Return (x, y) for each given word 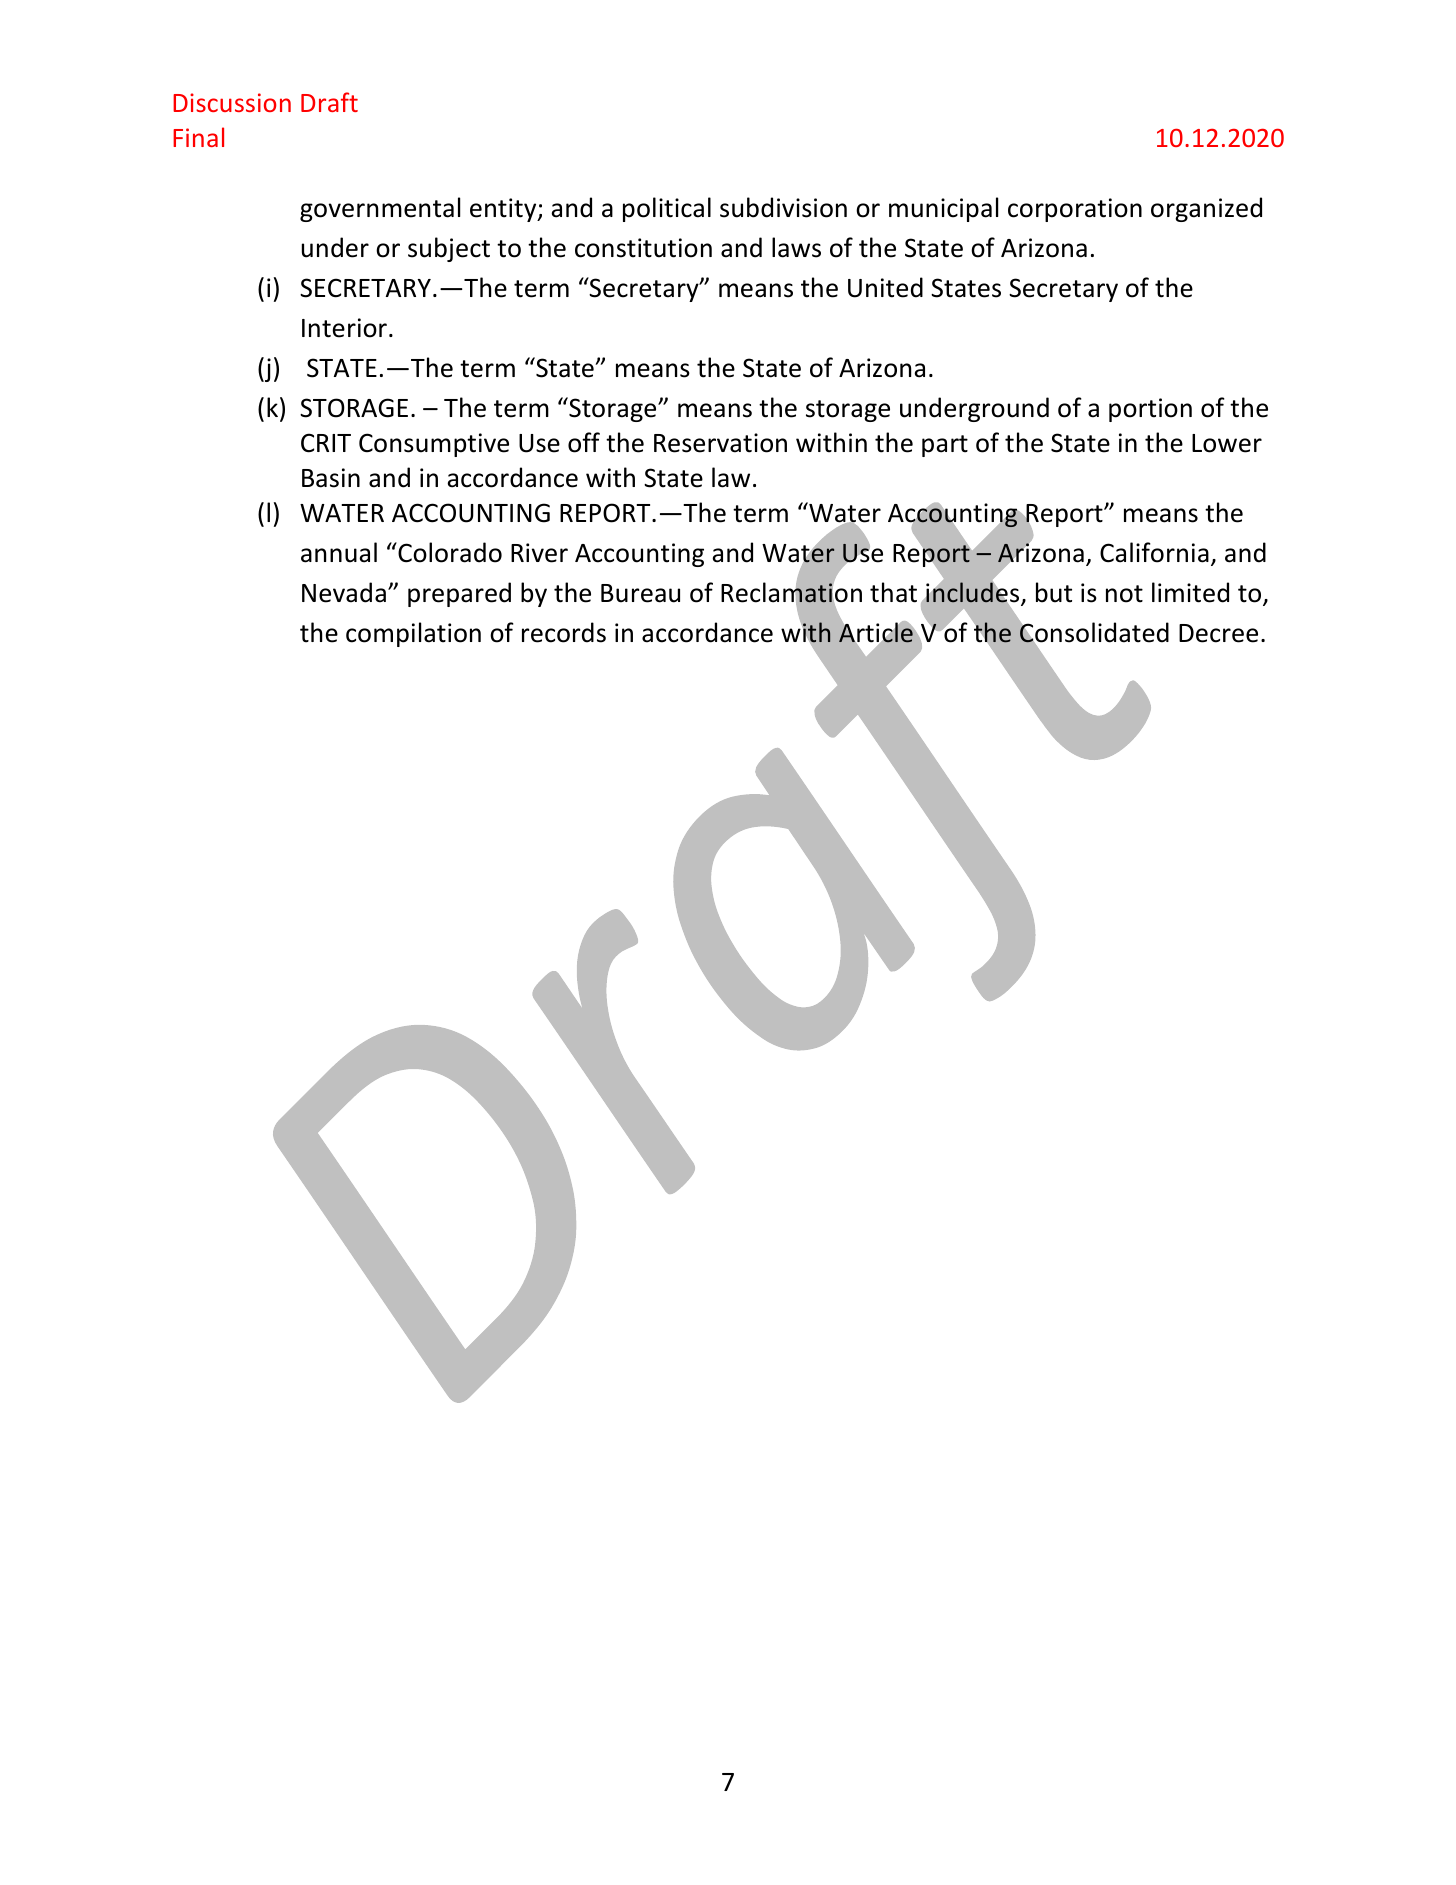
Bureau (640, 593)
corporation (1075, 210)
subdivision (783, 207)
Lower (1227, 443)
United (885, 287)
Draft (329, 102)
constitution (643, 248)
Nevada (344, 592)
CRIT (326, 443)
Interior (344, 328)
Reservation (720, 443)
